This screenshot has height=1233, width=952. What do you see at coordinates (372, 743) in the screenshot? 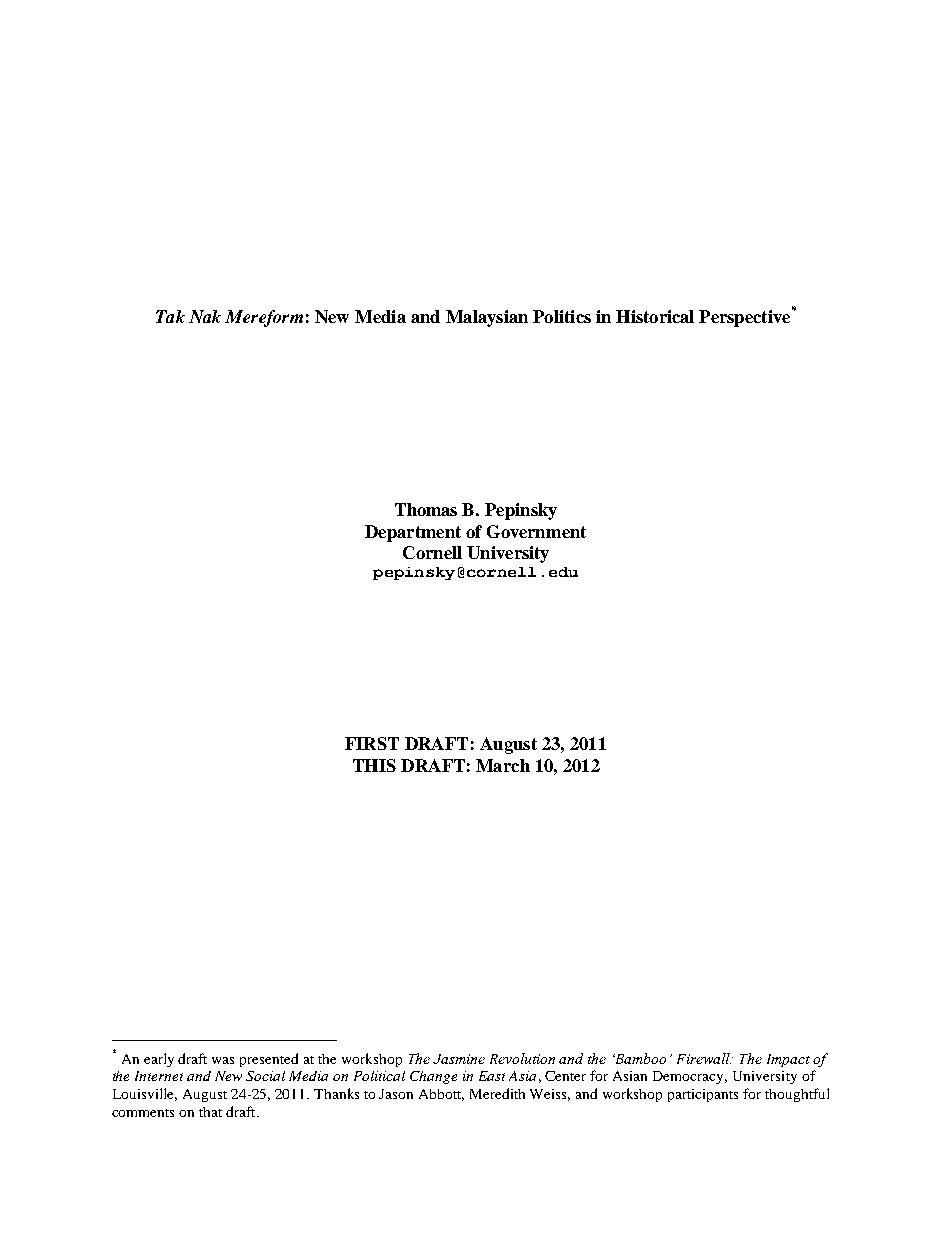
I see `FIRST` at bounding box center [372, 743].
